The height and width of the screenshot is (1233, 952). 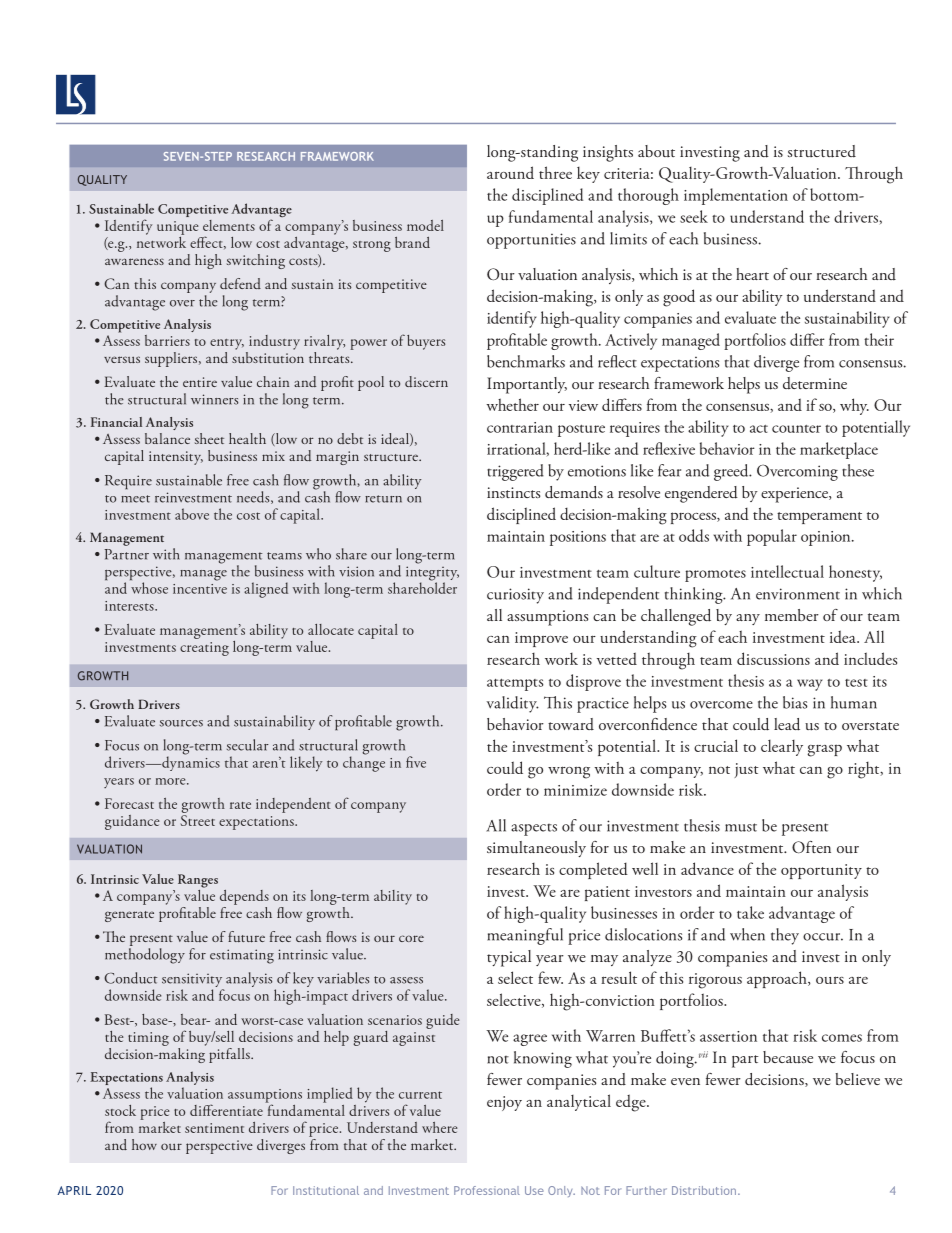 I want to click on creating, so click(x=204, y=649).
